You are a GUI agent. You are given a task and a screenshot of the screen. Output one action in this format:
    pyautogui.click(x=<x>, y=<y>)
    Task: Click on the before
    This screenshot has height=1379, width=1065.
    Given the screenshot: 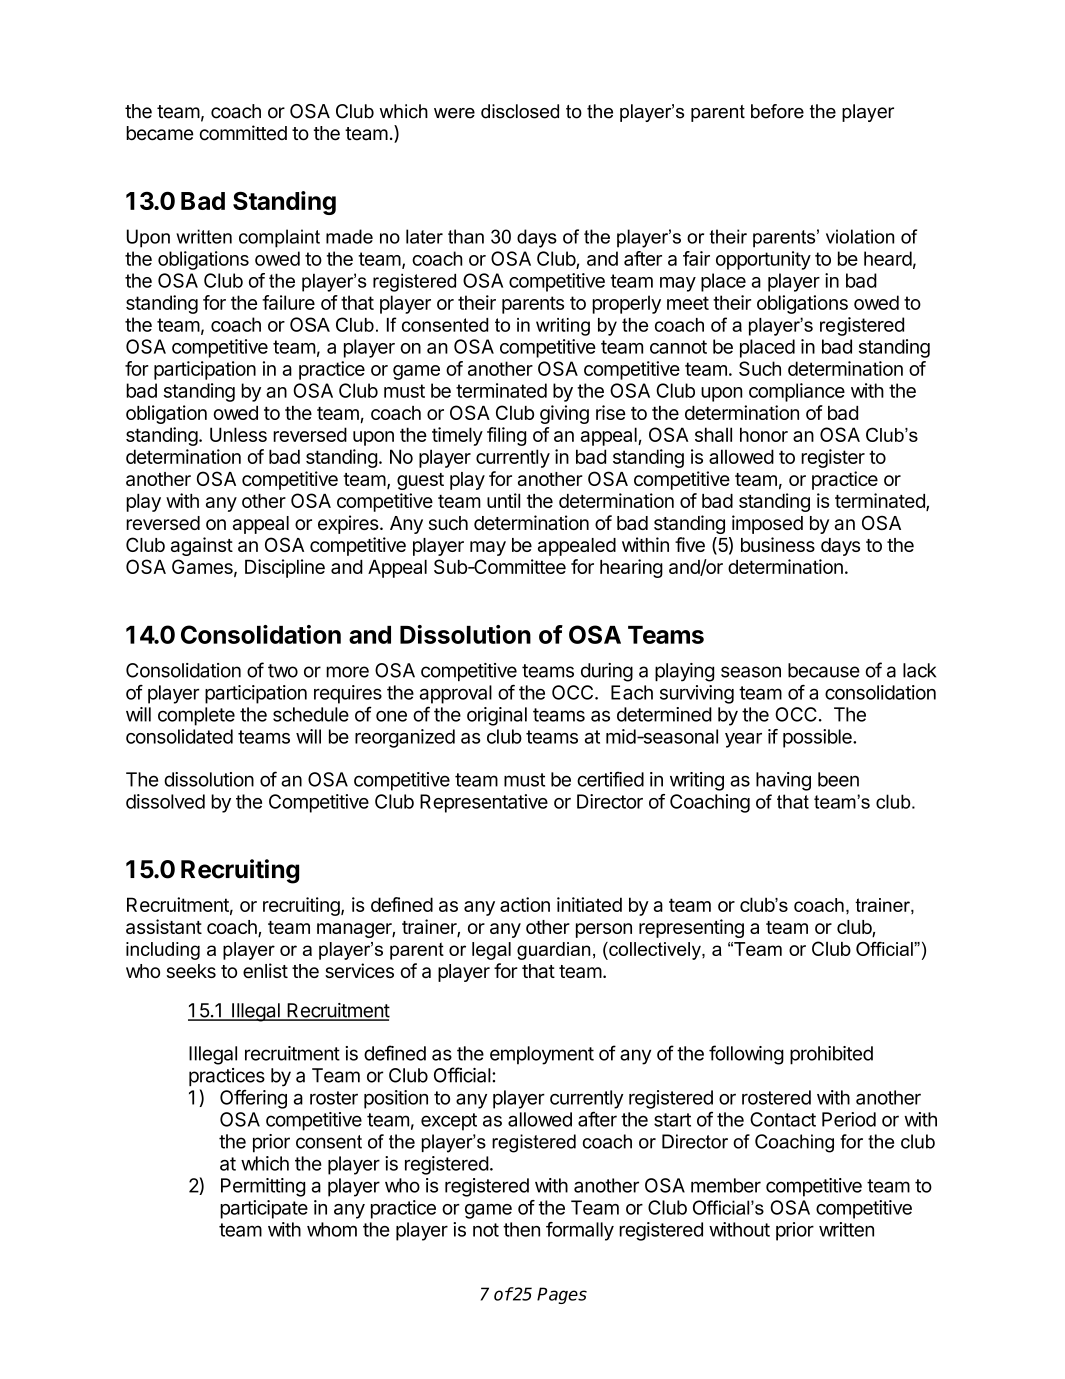 What is the action you would take?
    pyautogui.click(x=777, y=111)
